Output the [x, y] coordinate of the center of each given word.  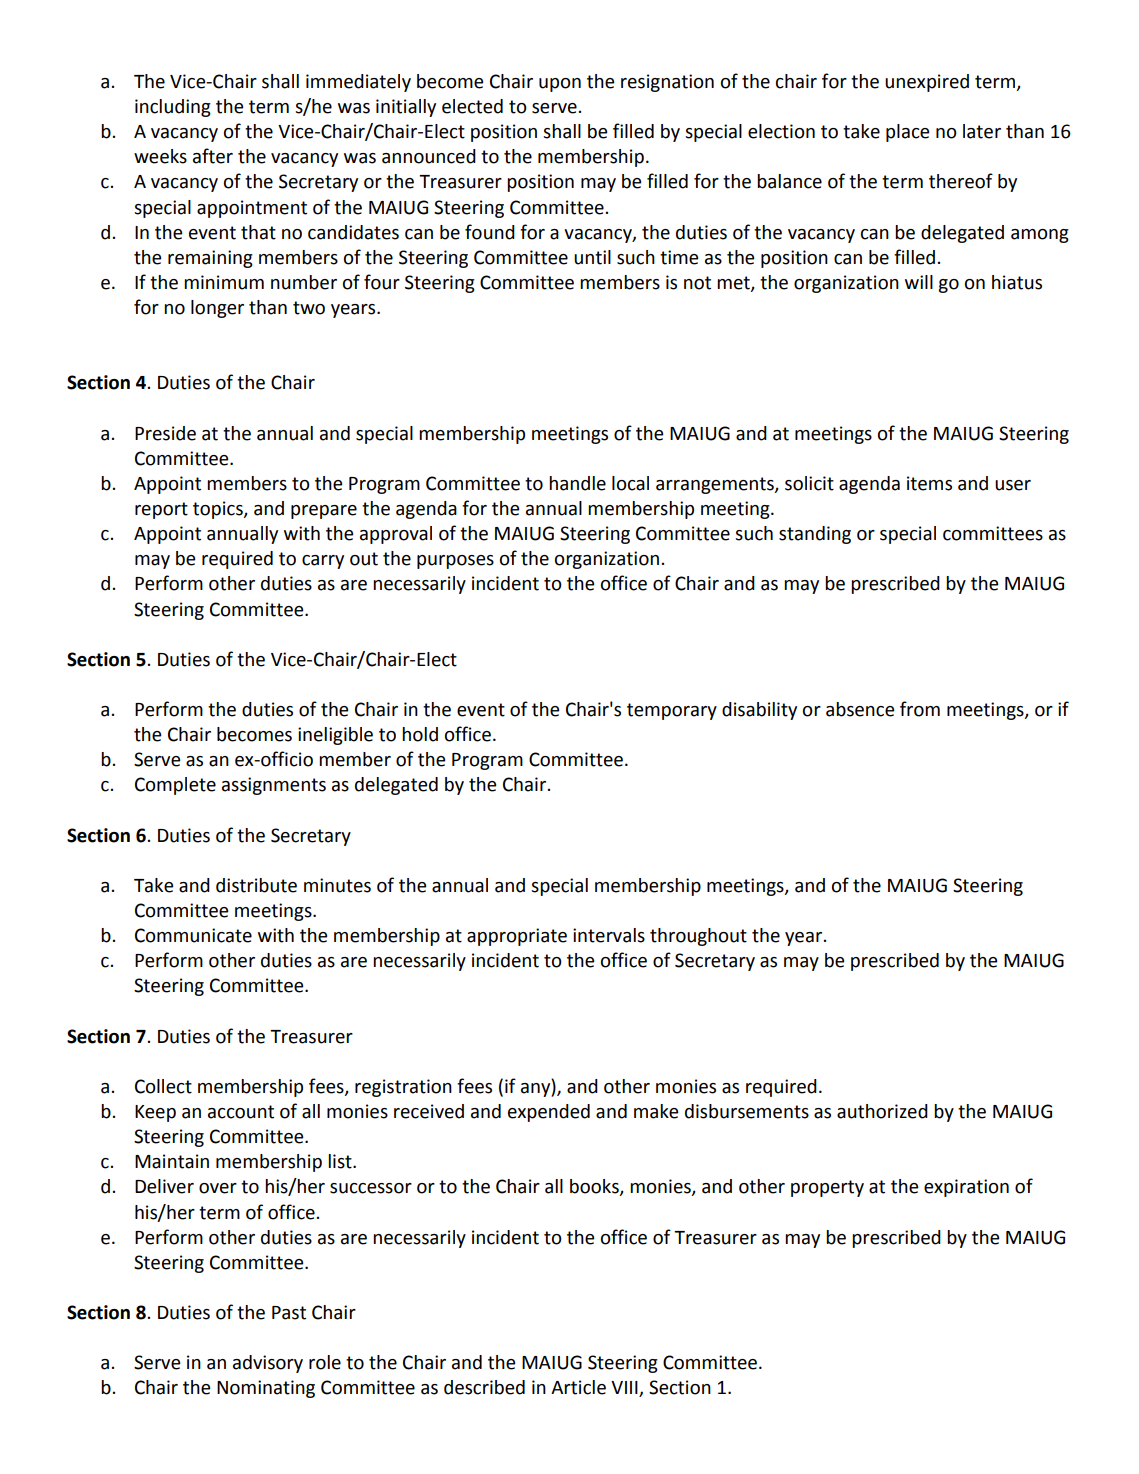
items [929, 483]
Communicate [193, 935]
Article [578, 1387]
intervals [609, 935]
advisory [268, 1364]
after [213, 156]
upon [560, 85]
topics [219, 510]
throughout [698, 937]
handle [577, 483]
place [908, 133]
